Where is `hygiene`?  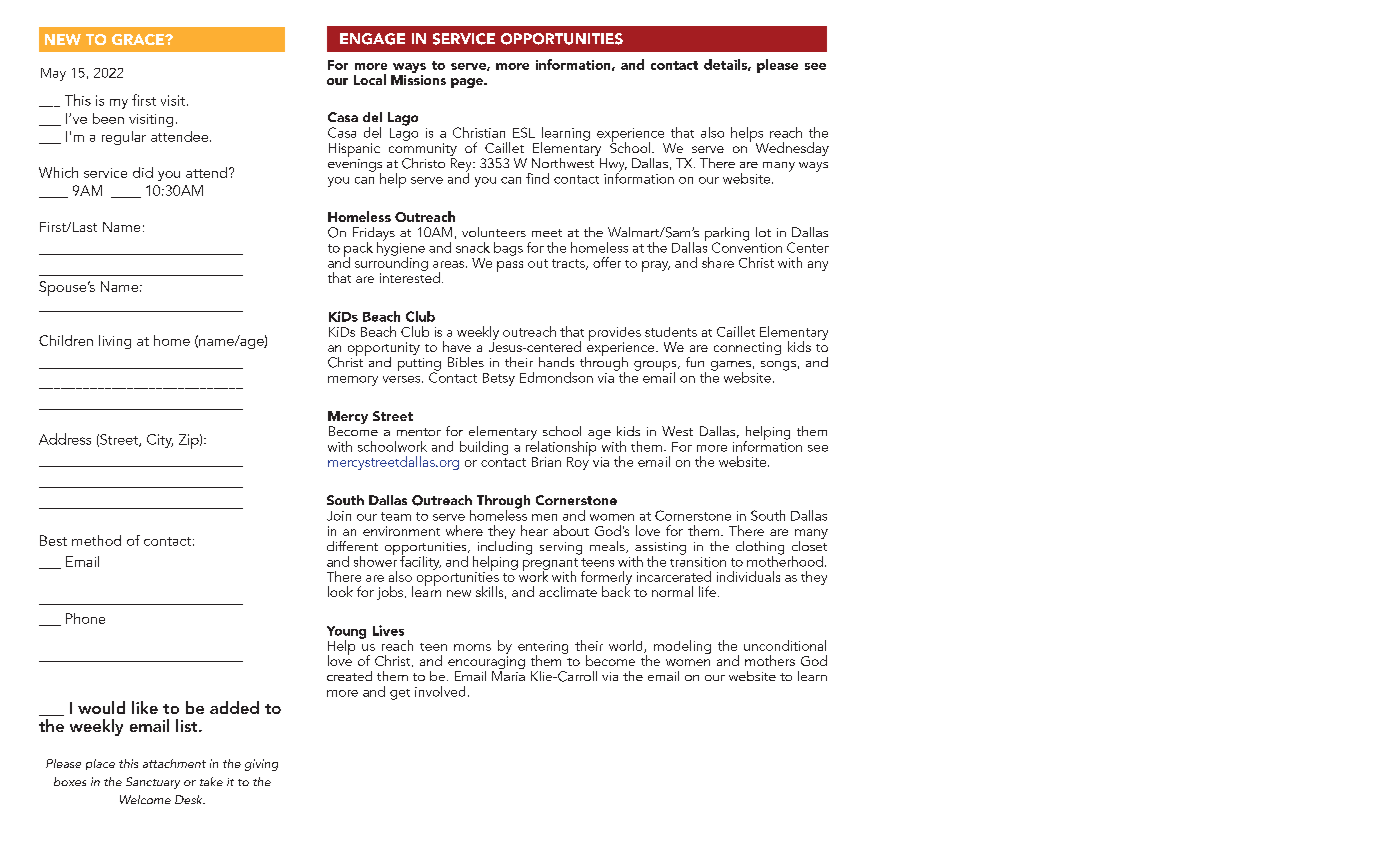 hygiene is located at coordinates (401, 248).
